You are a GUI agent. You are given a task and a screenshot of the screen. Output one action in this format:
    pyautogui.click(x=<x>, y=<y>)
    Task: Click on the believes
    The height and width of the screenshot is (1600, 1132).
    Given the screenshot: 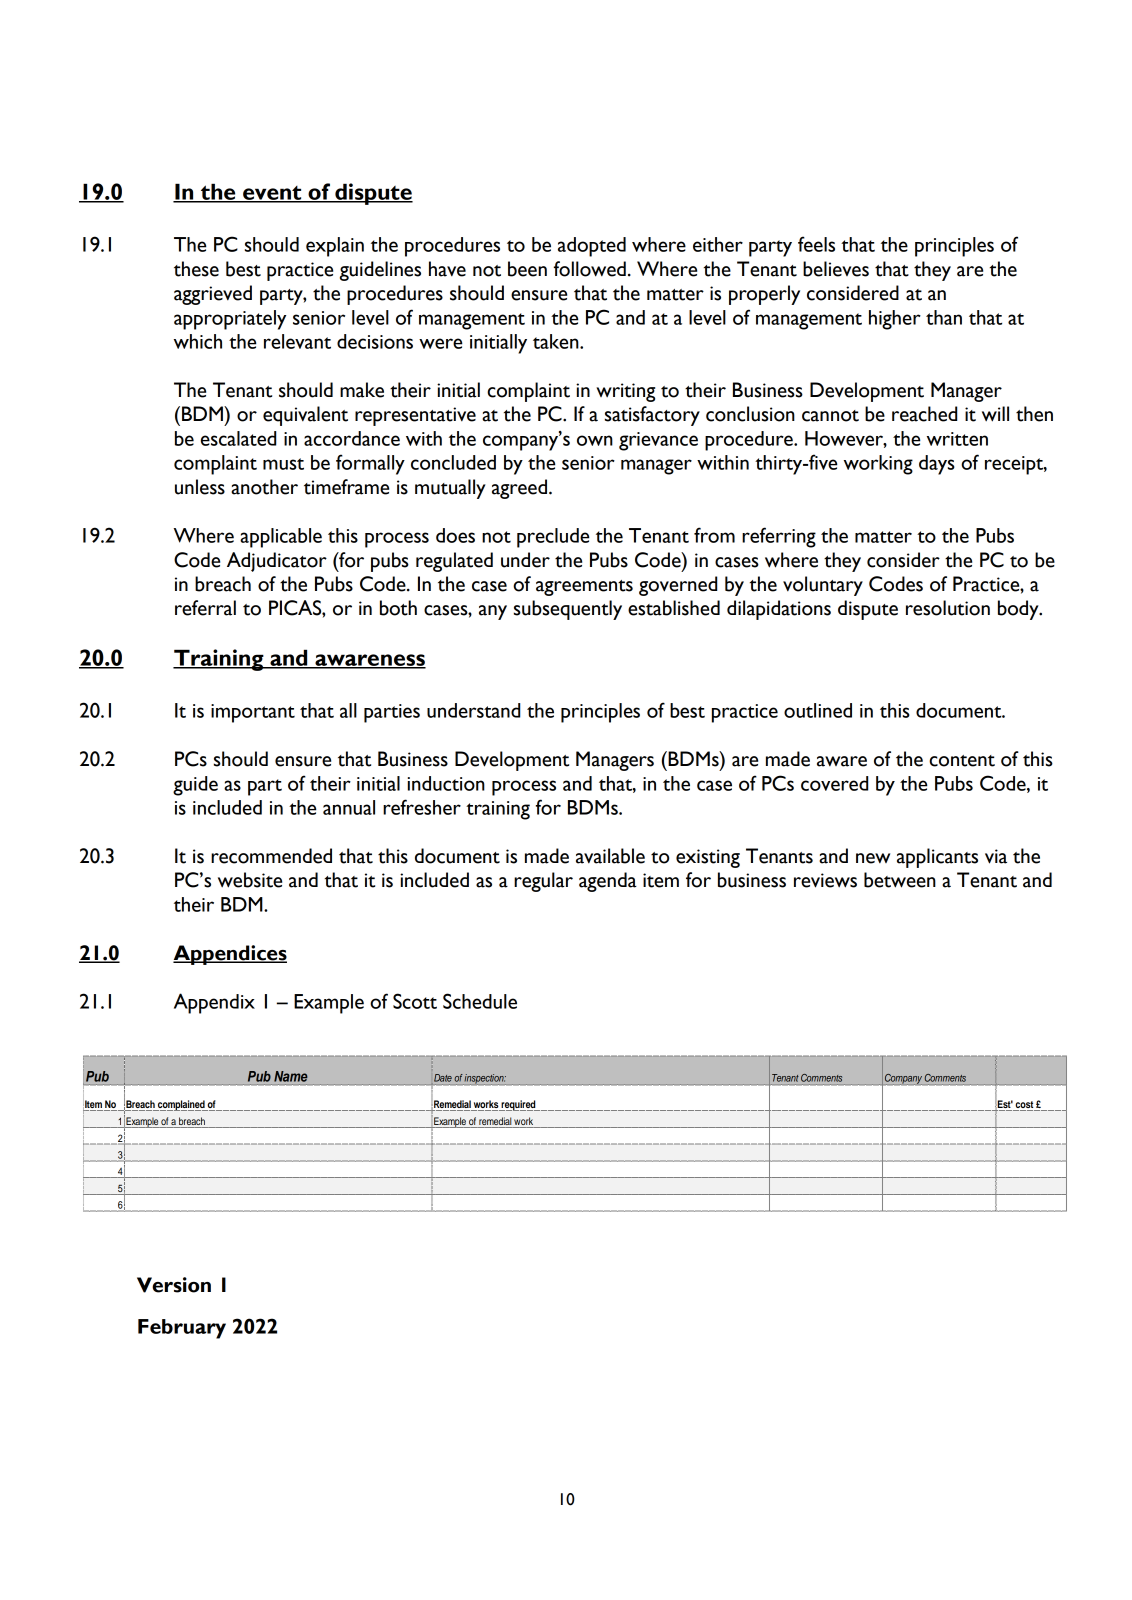 What is the action you would take?
    pyautogui.click(x=836, y=269)
